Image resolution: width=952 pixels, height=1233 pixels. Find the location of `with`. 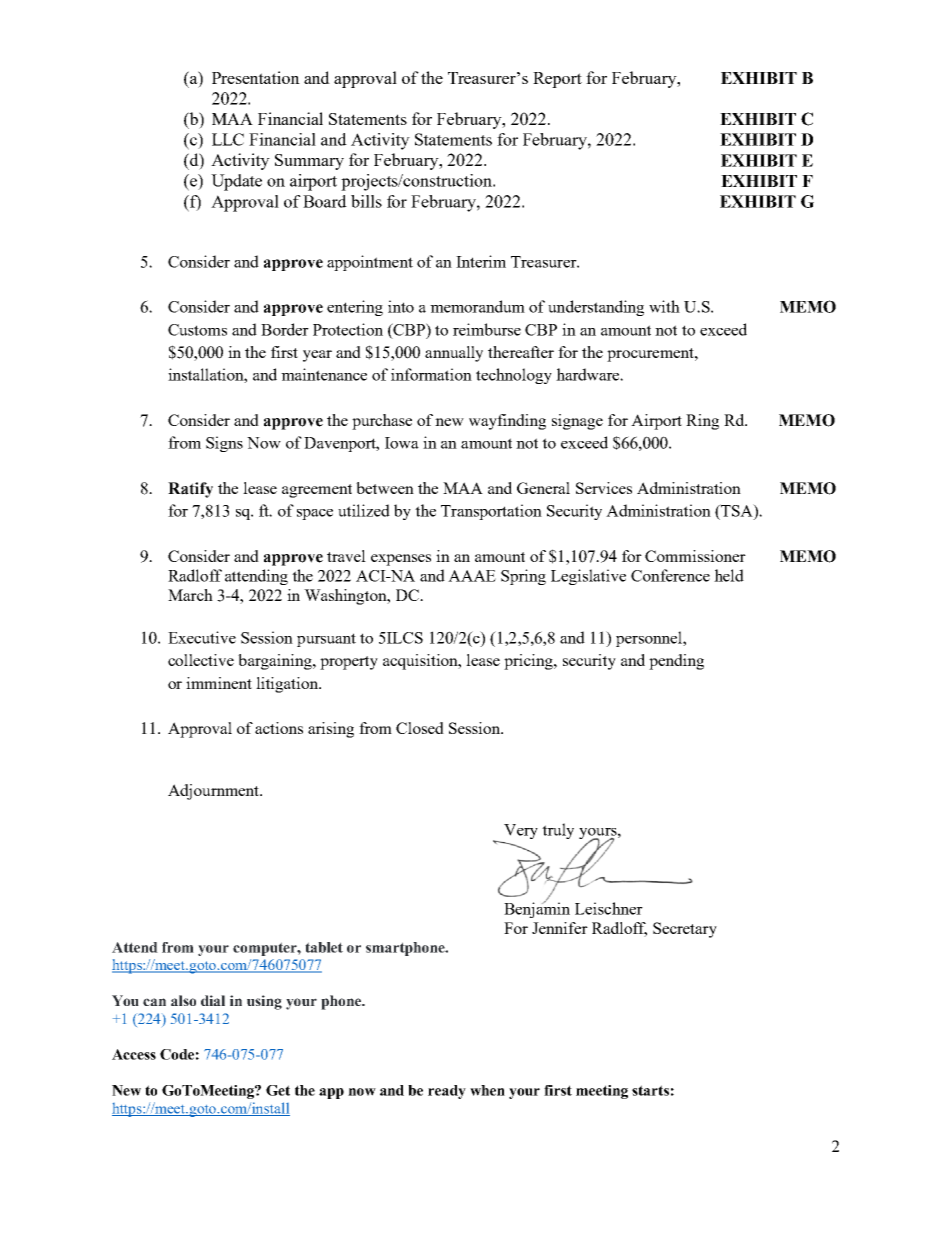

with is located at coordinates (664, 306).
